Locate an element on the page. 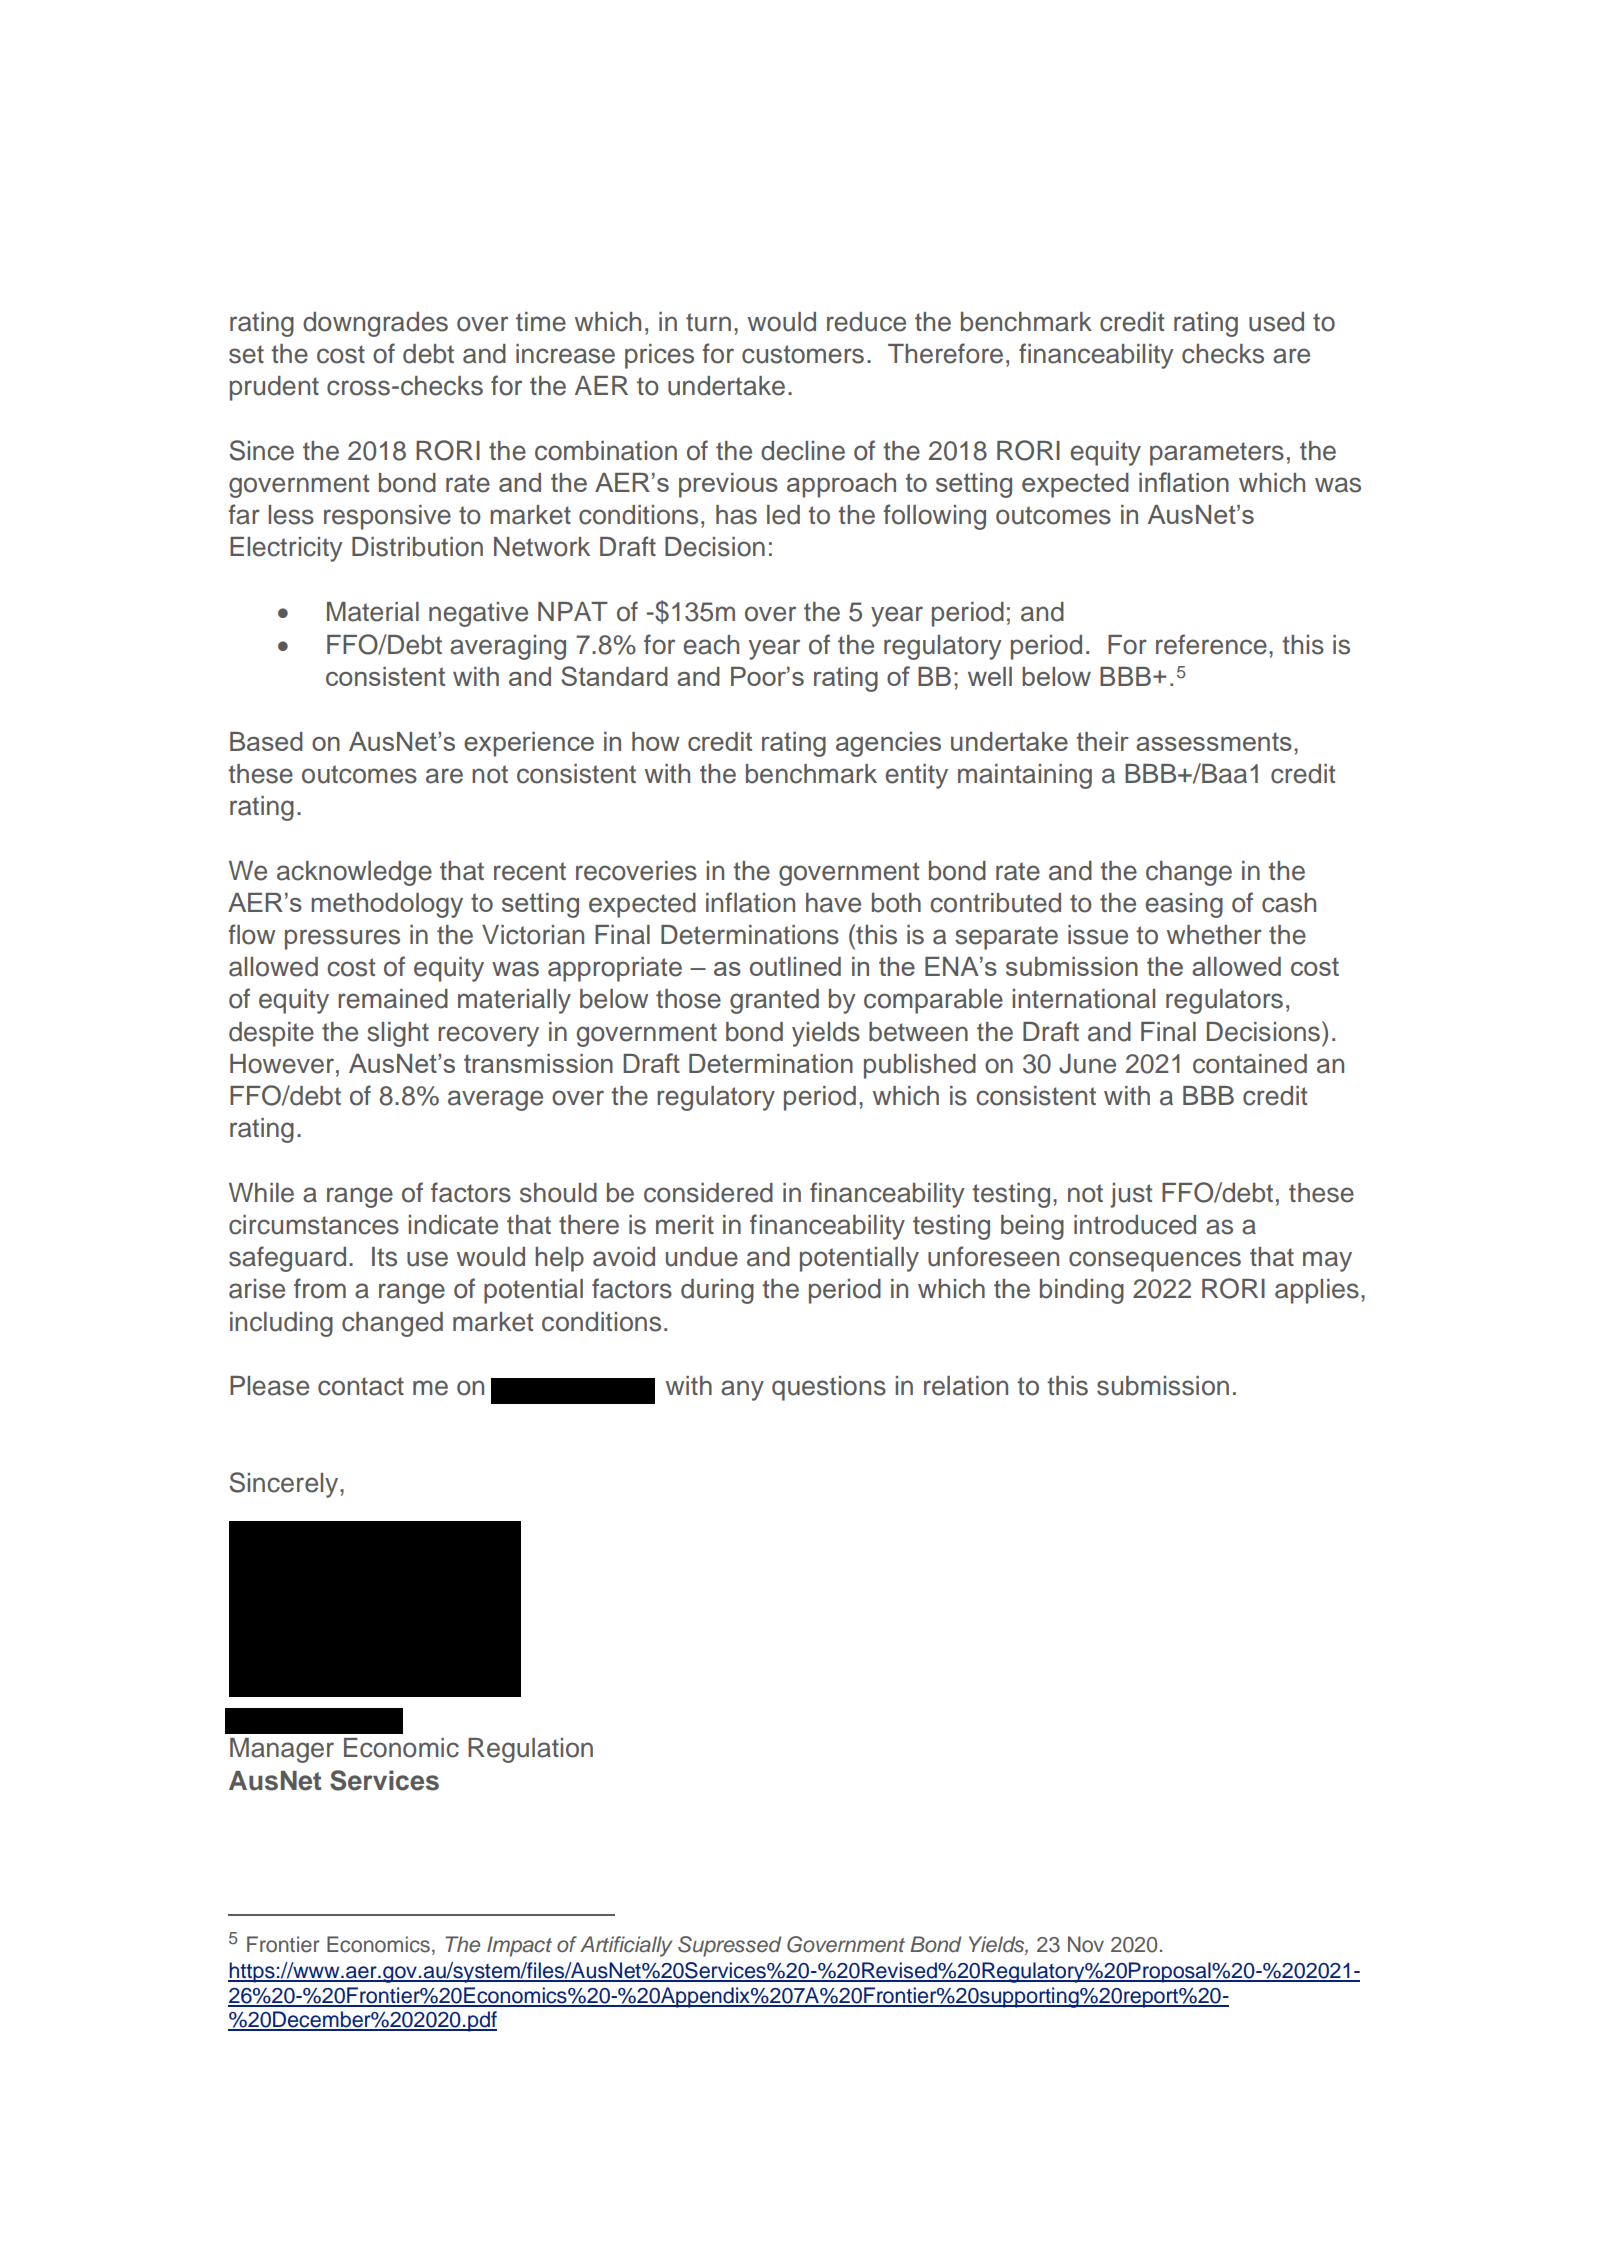 This image has width=1598, height=2260. any is located at coordinates (742, 1390).
